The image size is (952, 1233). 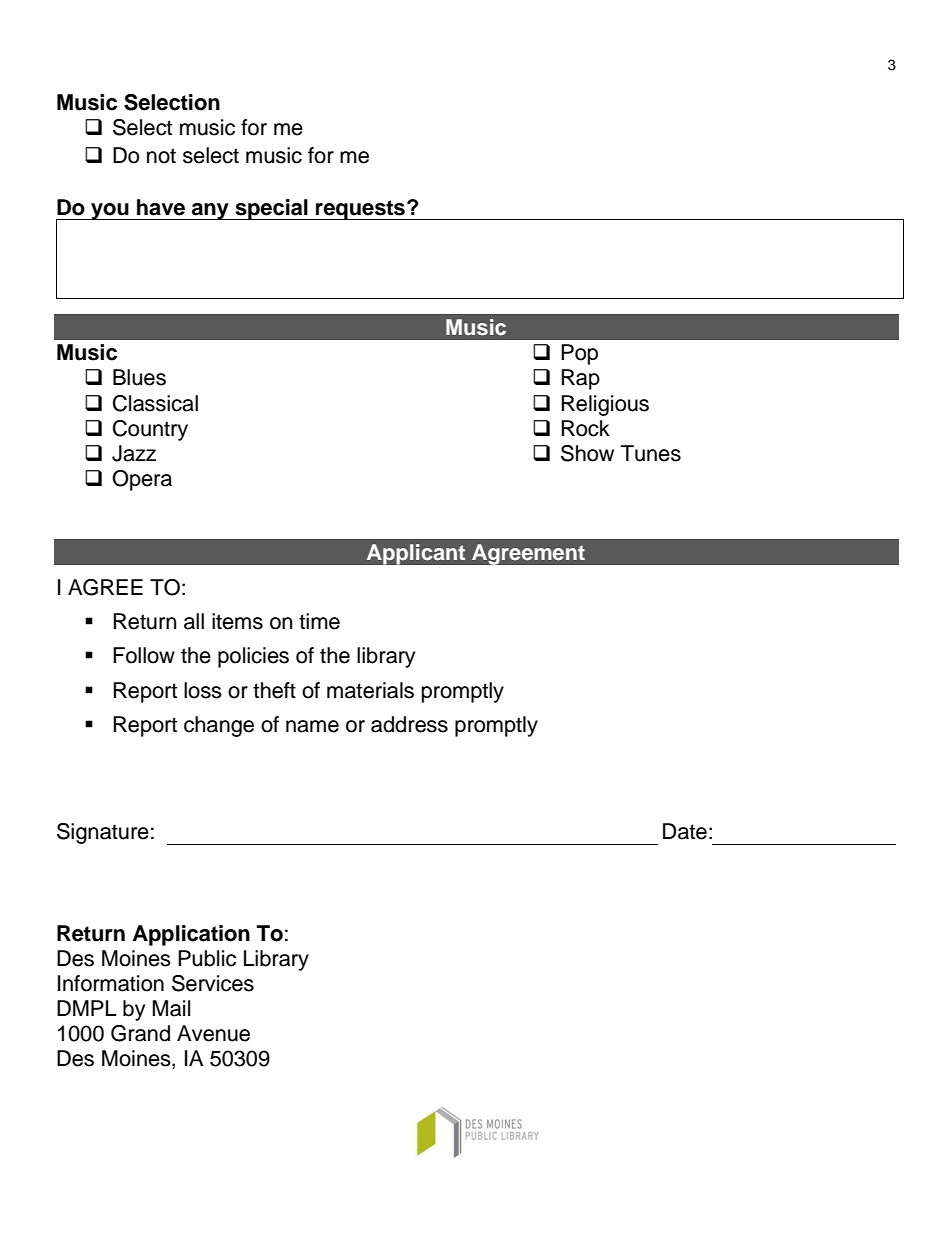 I want to click on Tunes, so click(x=651, y=453).
